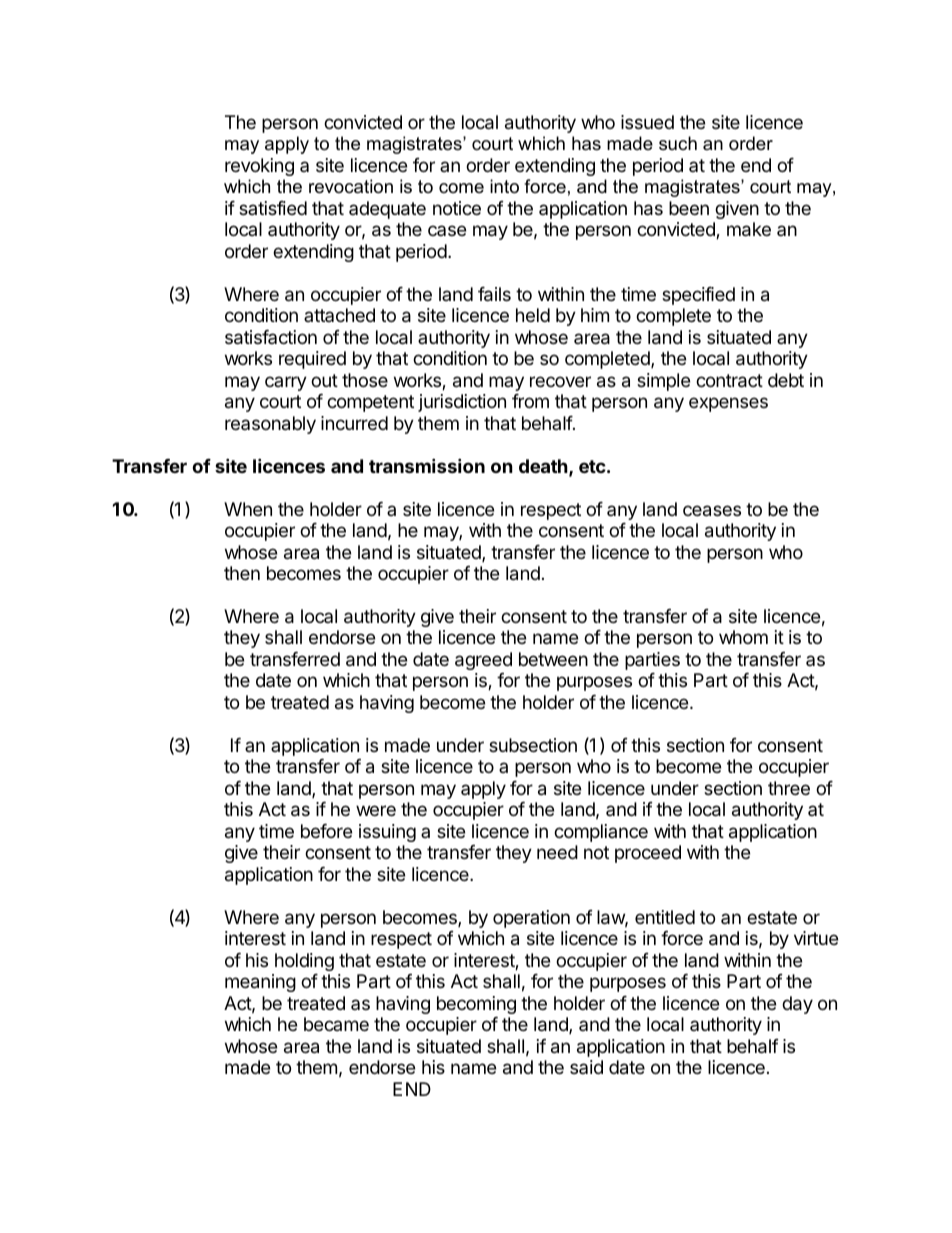  What do you see at coordinates (336, 1024) in the image?
I see `became` at bounding box center [336, 1024].
